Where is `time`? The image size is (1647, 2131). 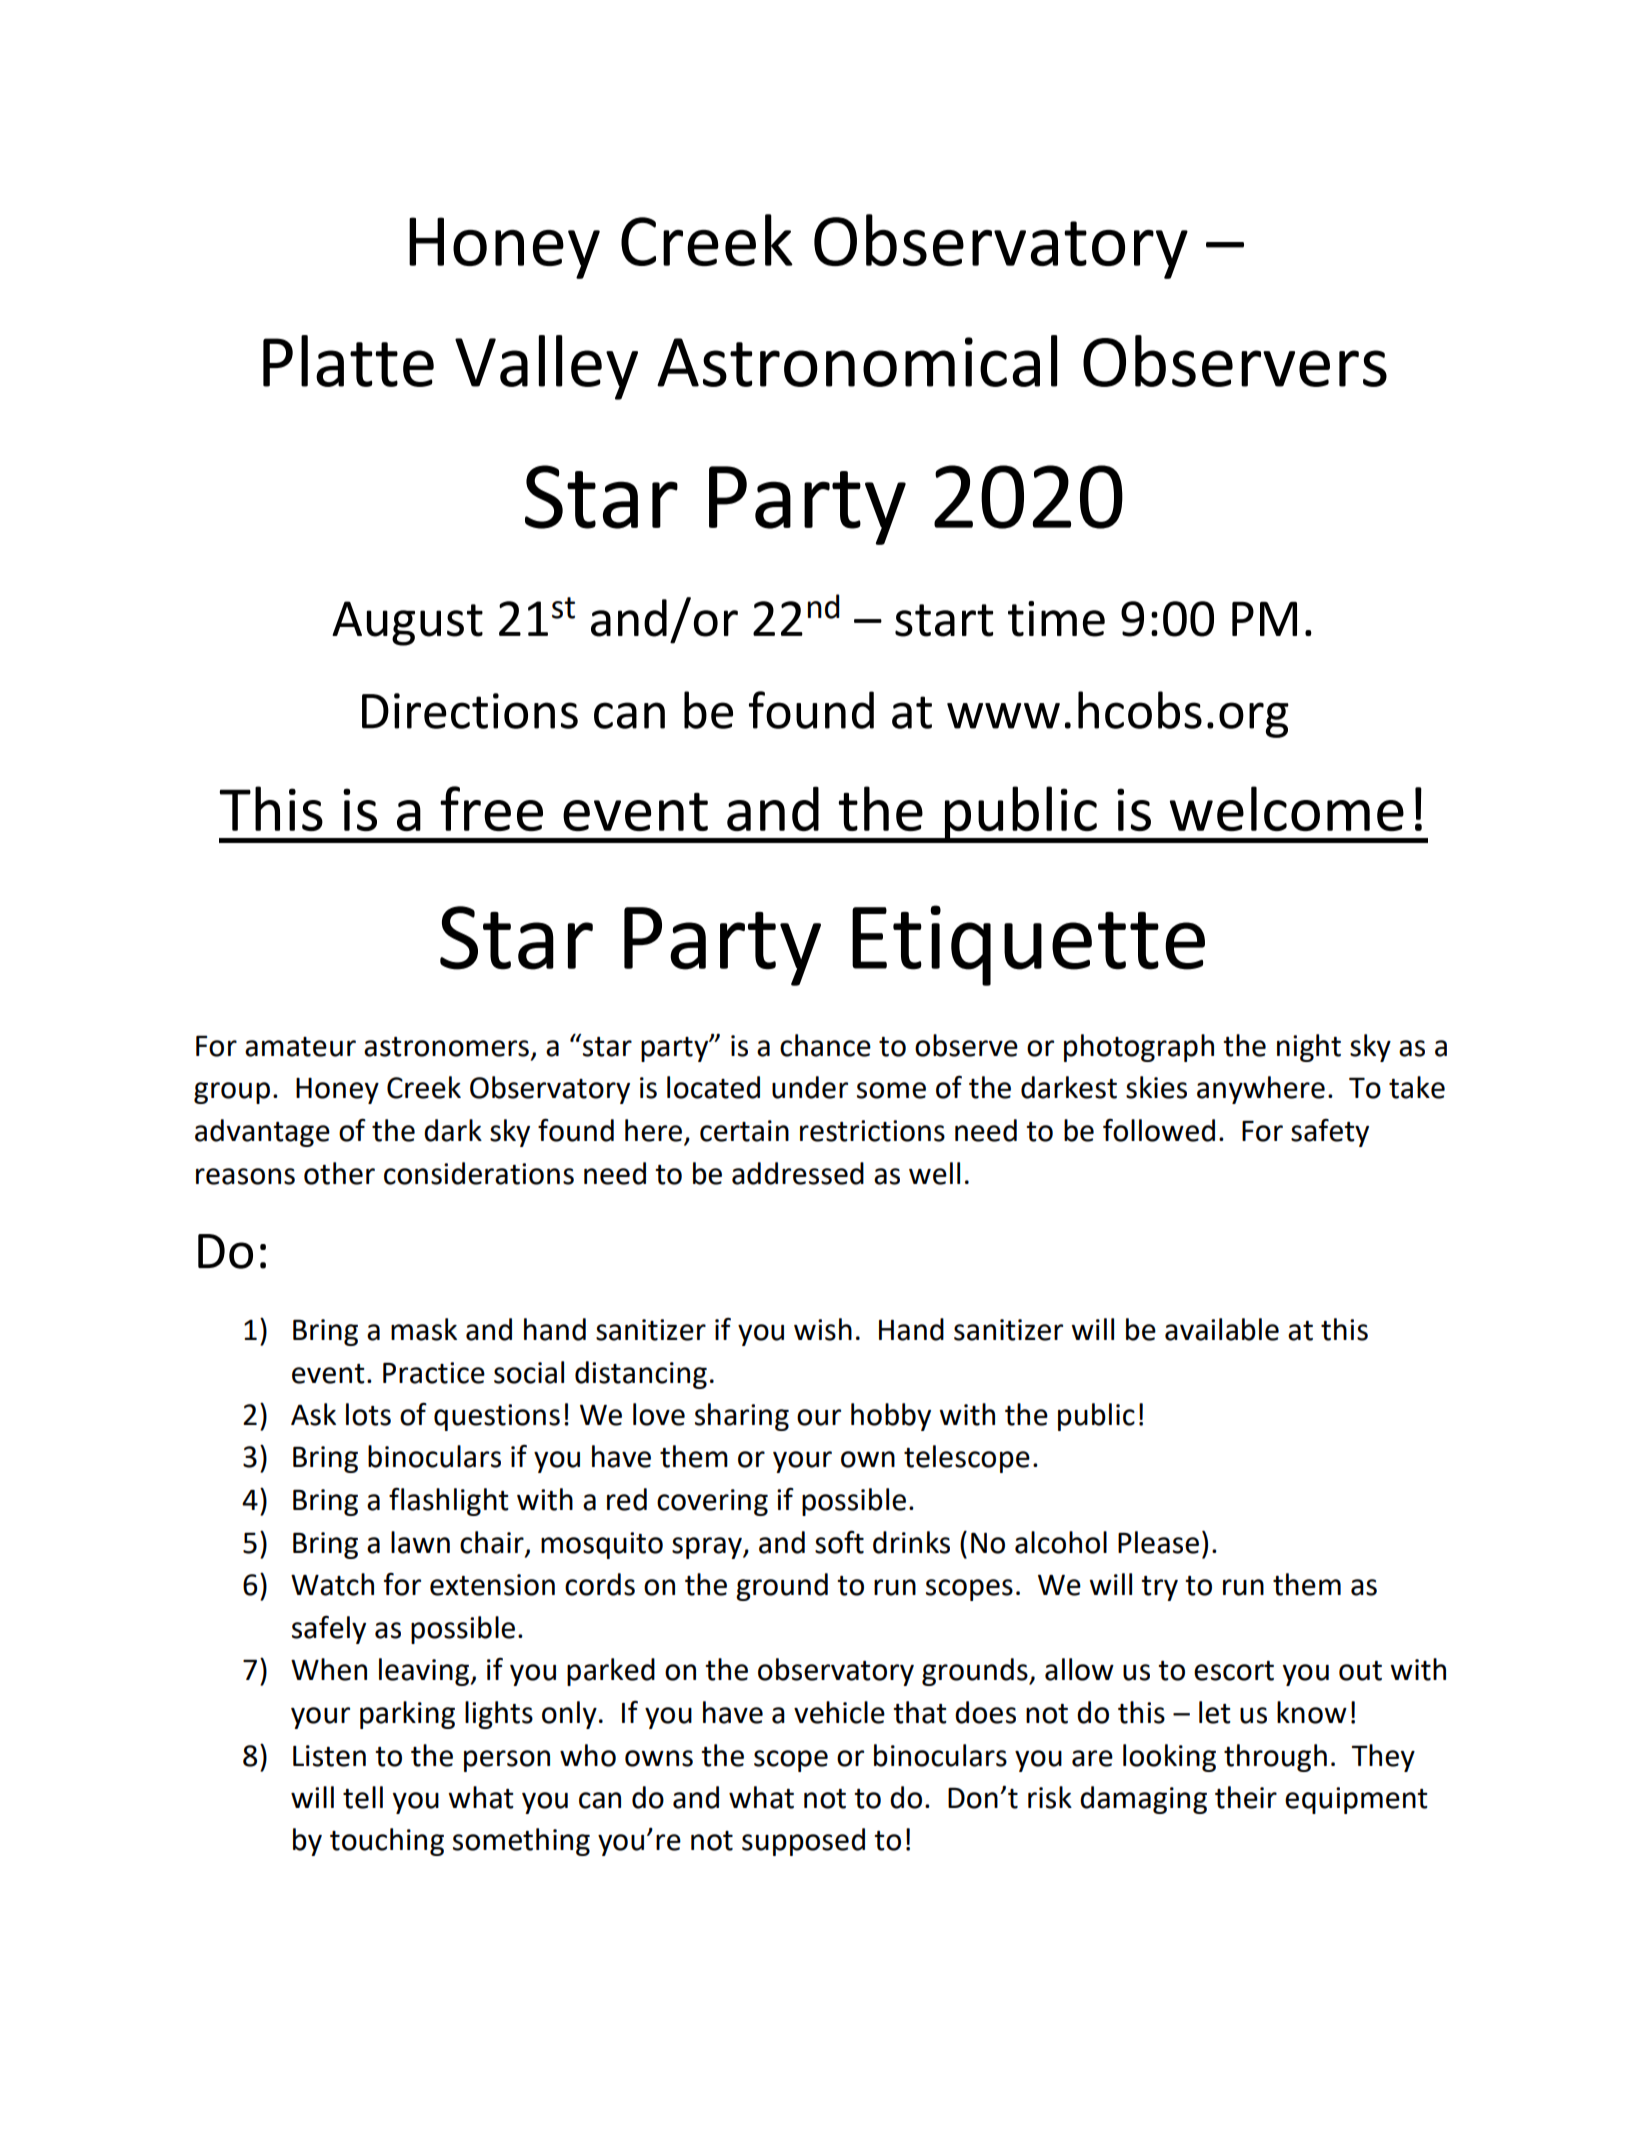 time is located at coordinates (1056, 619).
